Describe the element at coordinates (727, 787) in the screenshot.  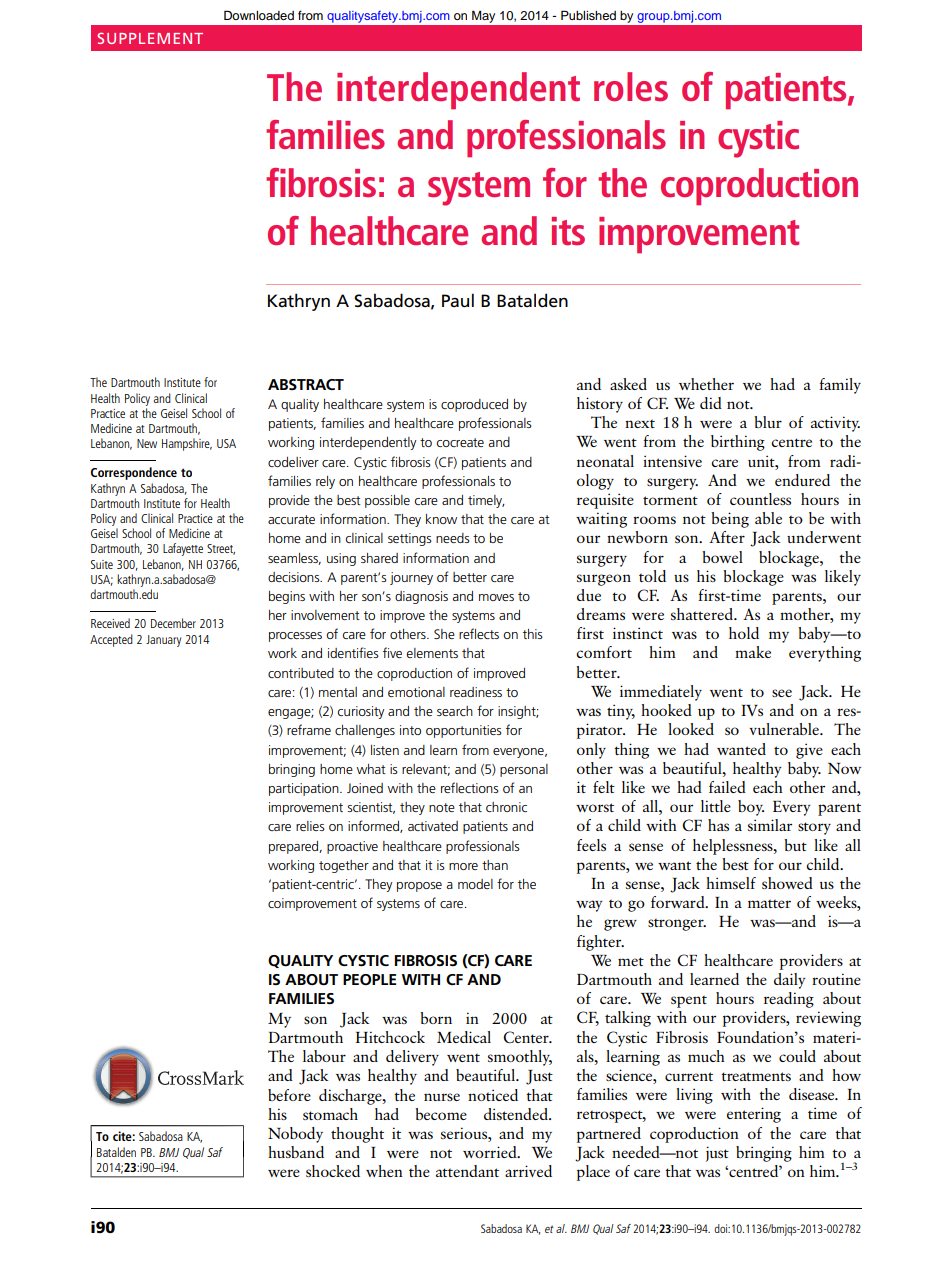
I see `failed` at that location.
